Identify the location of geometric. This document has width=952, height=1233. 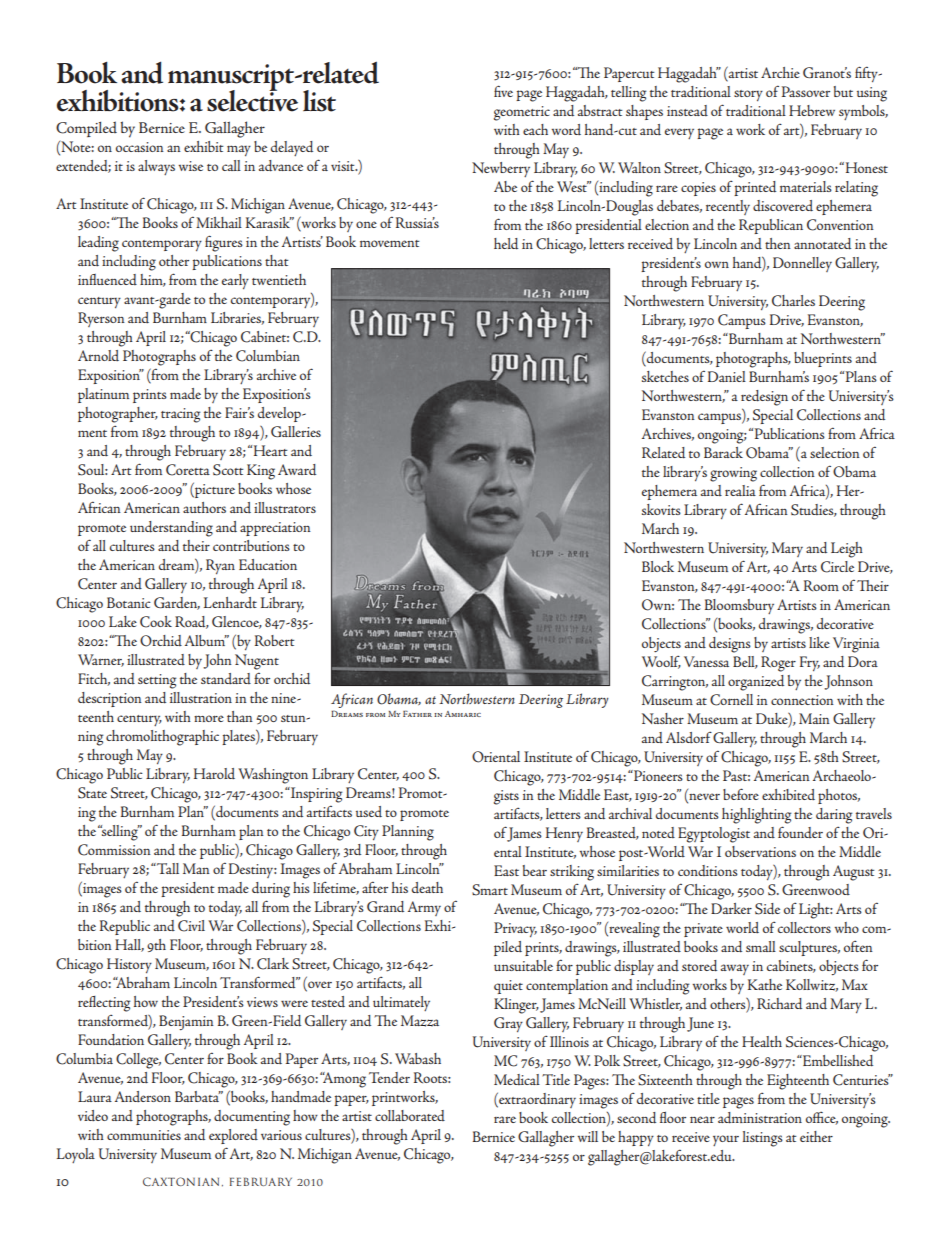
(522, 113).
